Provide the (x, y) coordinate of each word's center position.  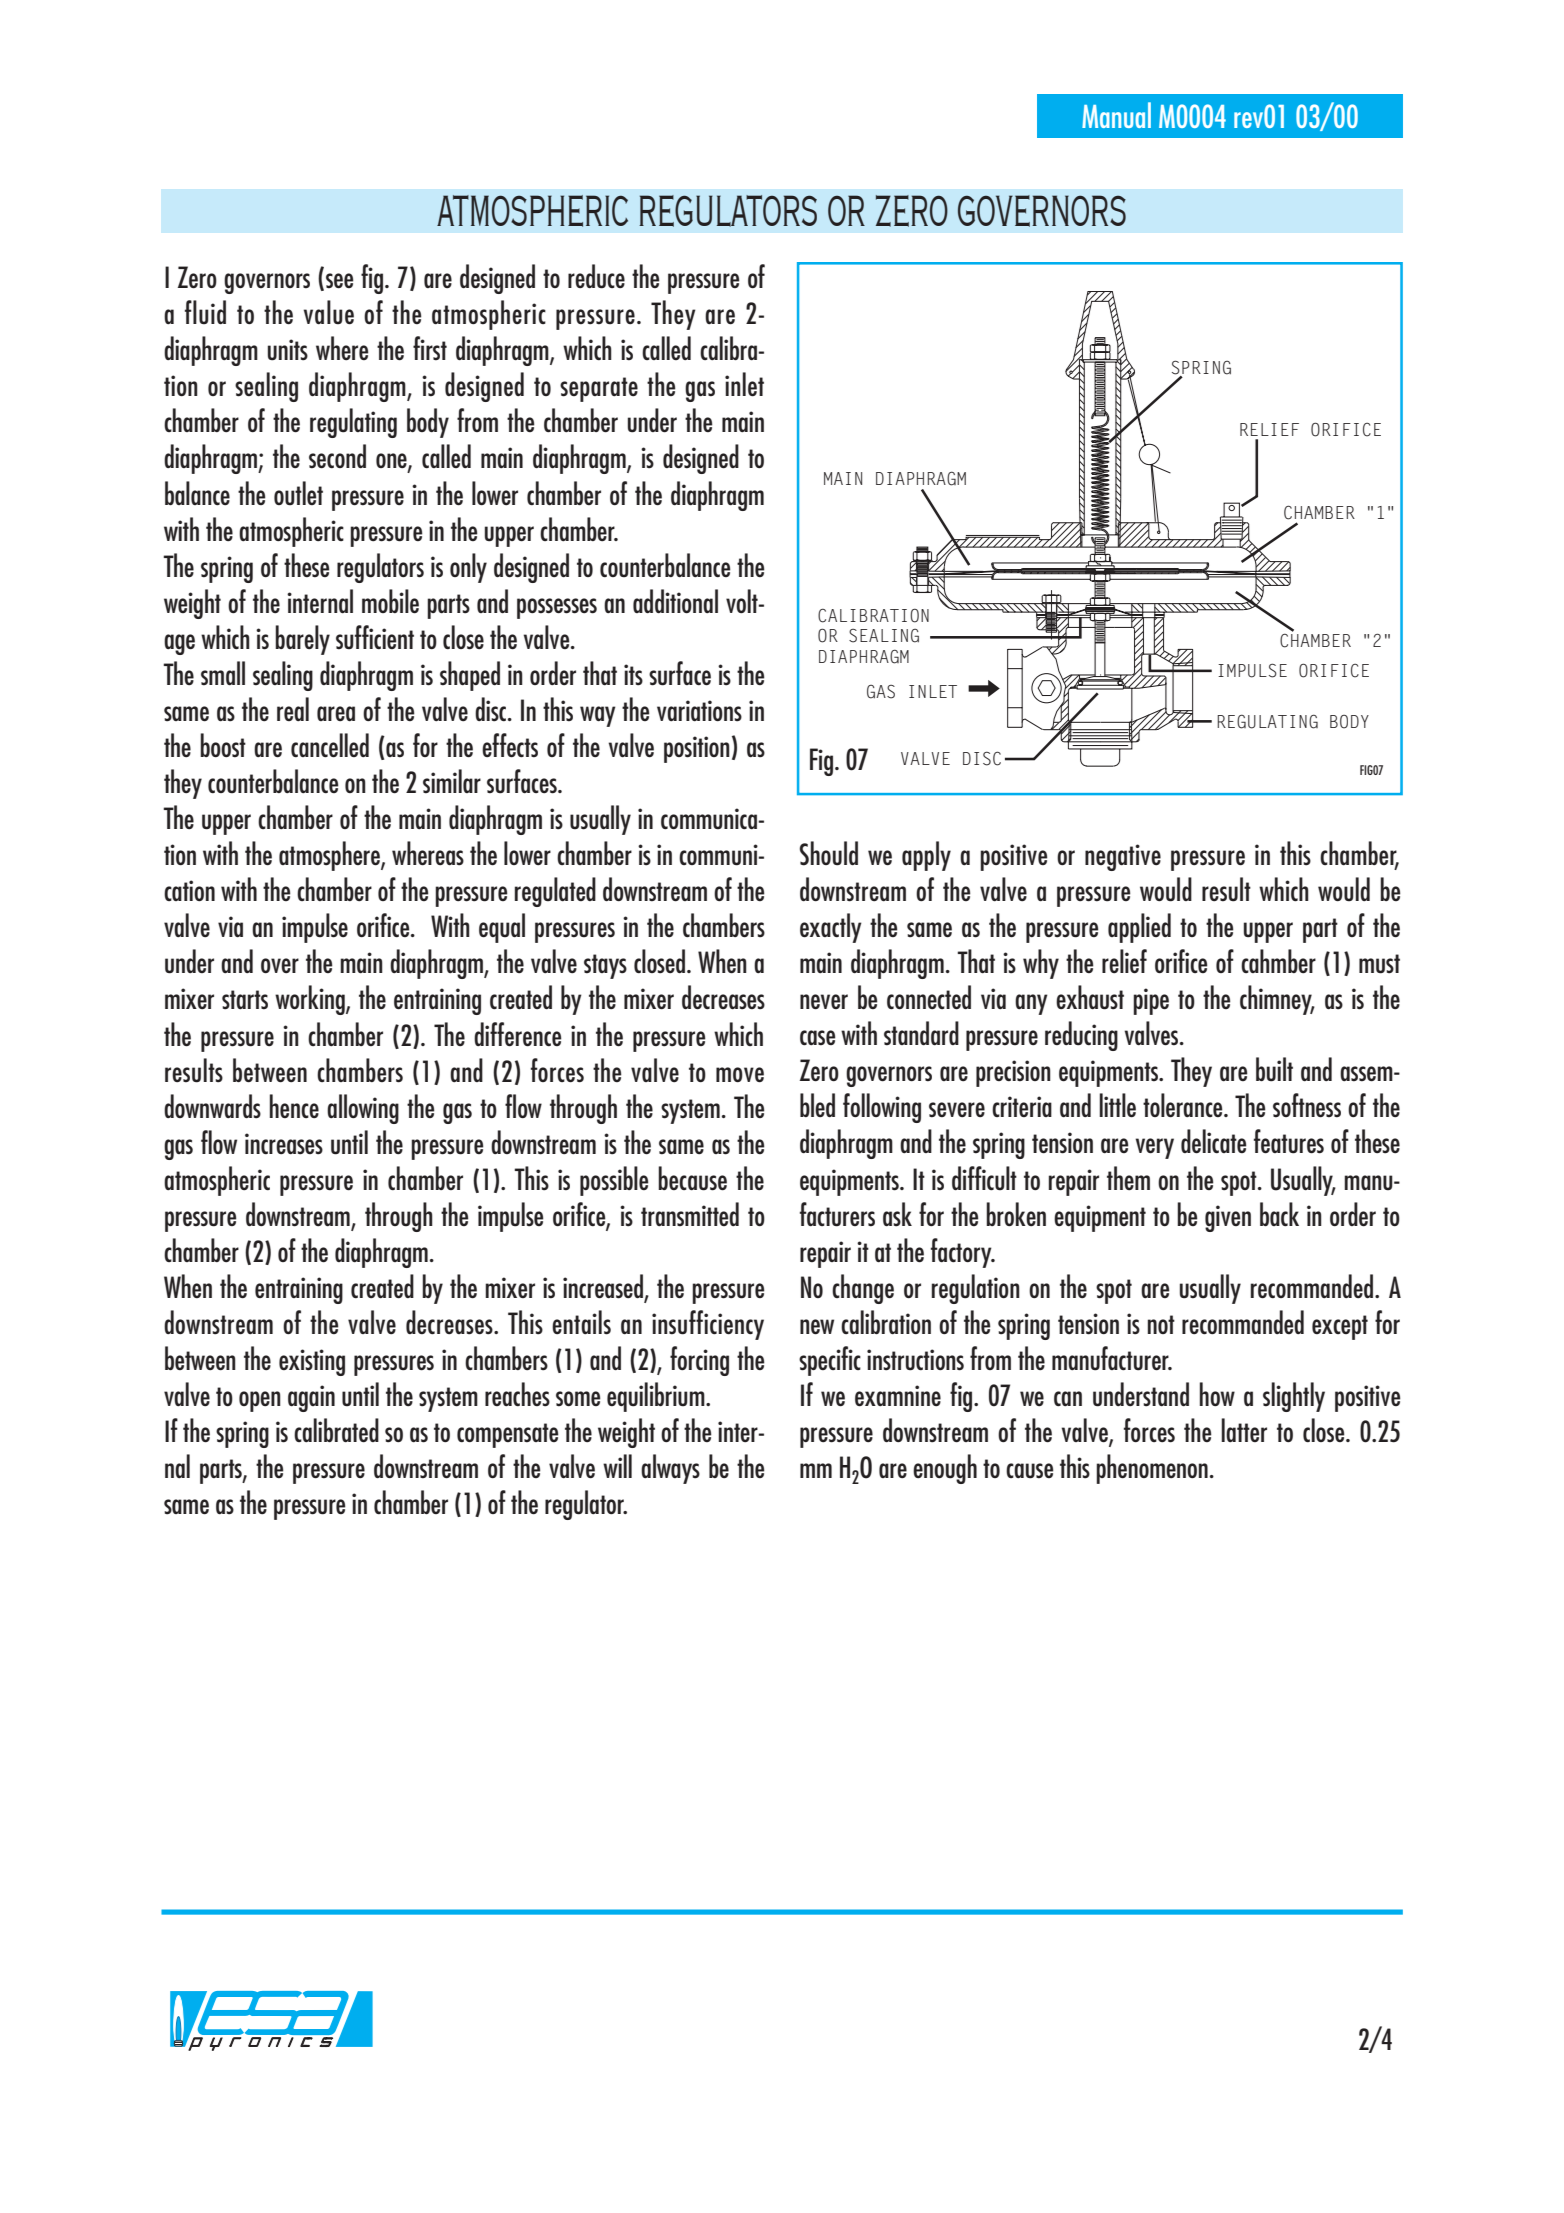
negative (1123, 857)
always (670, 1469)
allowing (363, 1109)
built (1274, 1069)
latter (1244, 1430)
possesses (557, 608)
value (329, 312)
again (311, 1398)
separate (599, 389)
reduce (596, 276)
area (336, 714)
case (817, 1038)
